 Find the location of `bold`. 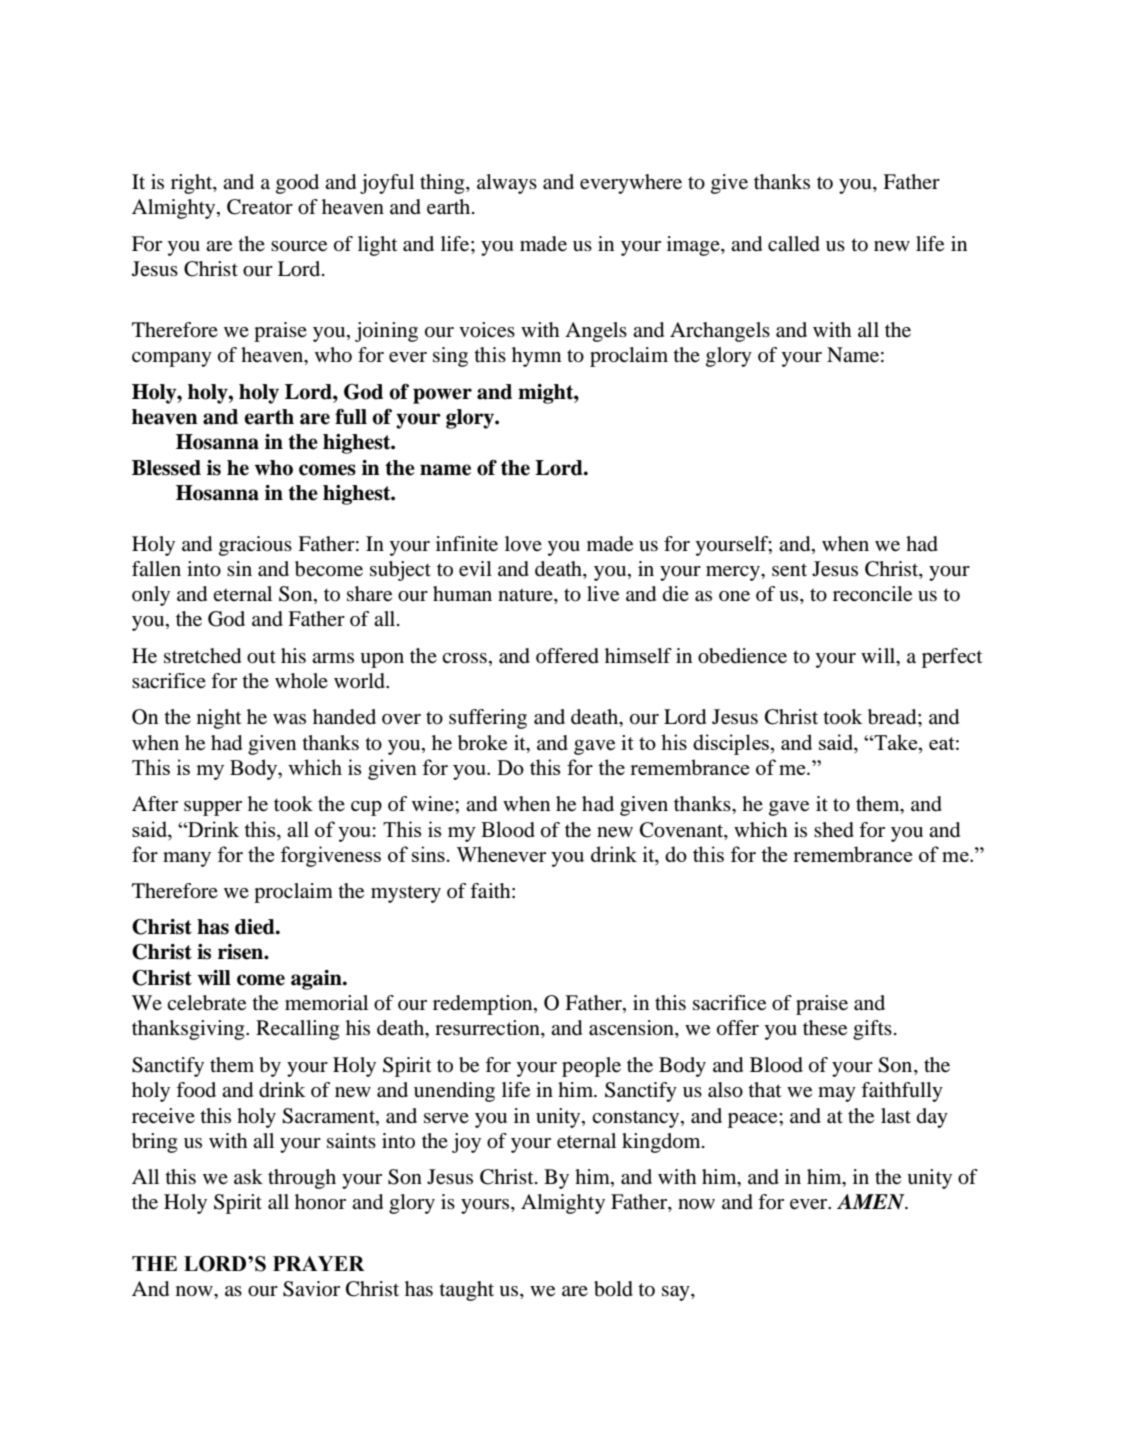

bold is located at coordinates (613, 1289).
